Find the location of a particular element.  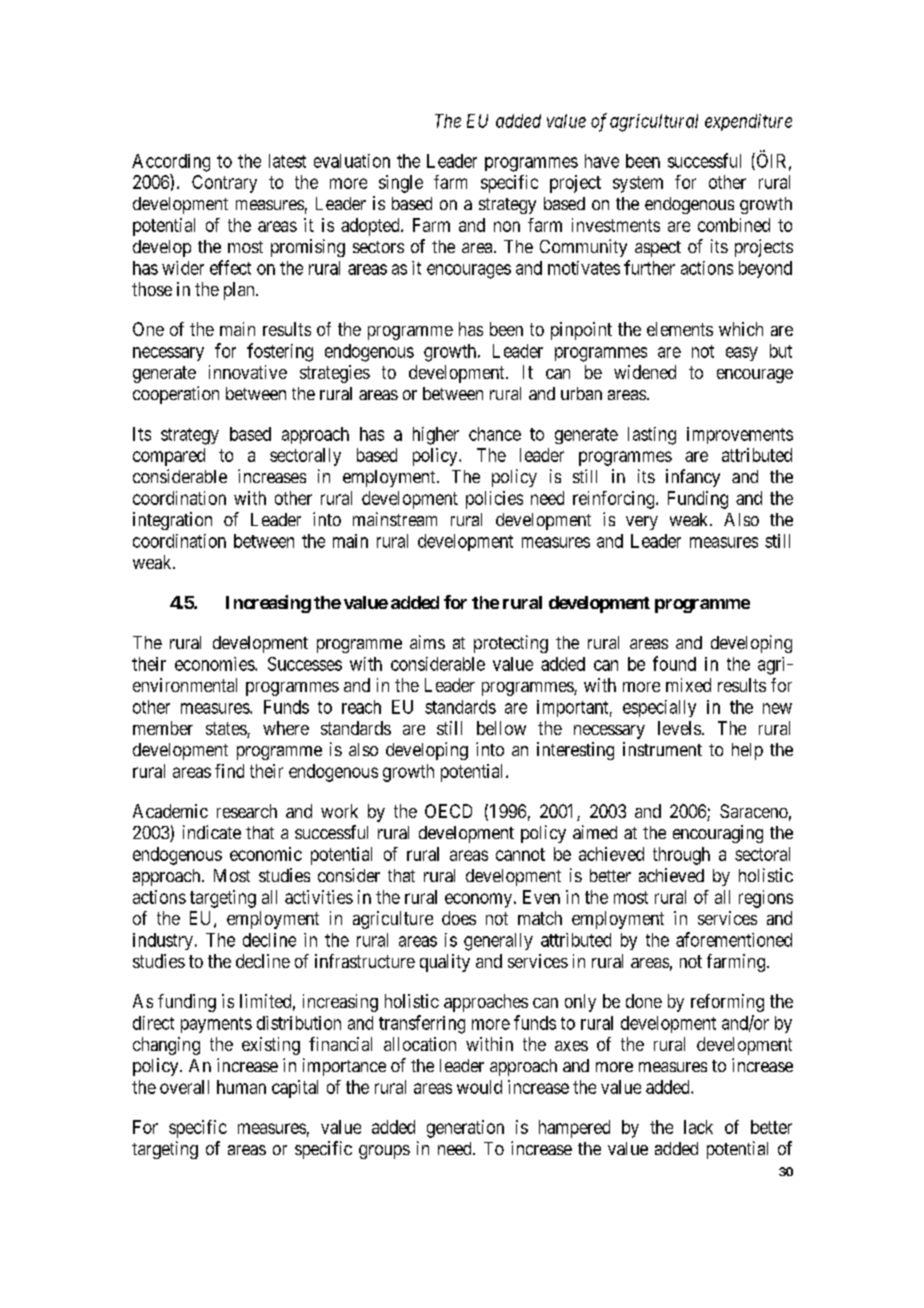

expenditure is located at coordinates (748, 122).
